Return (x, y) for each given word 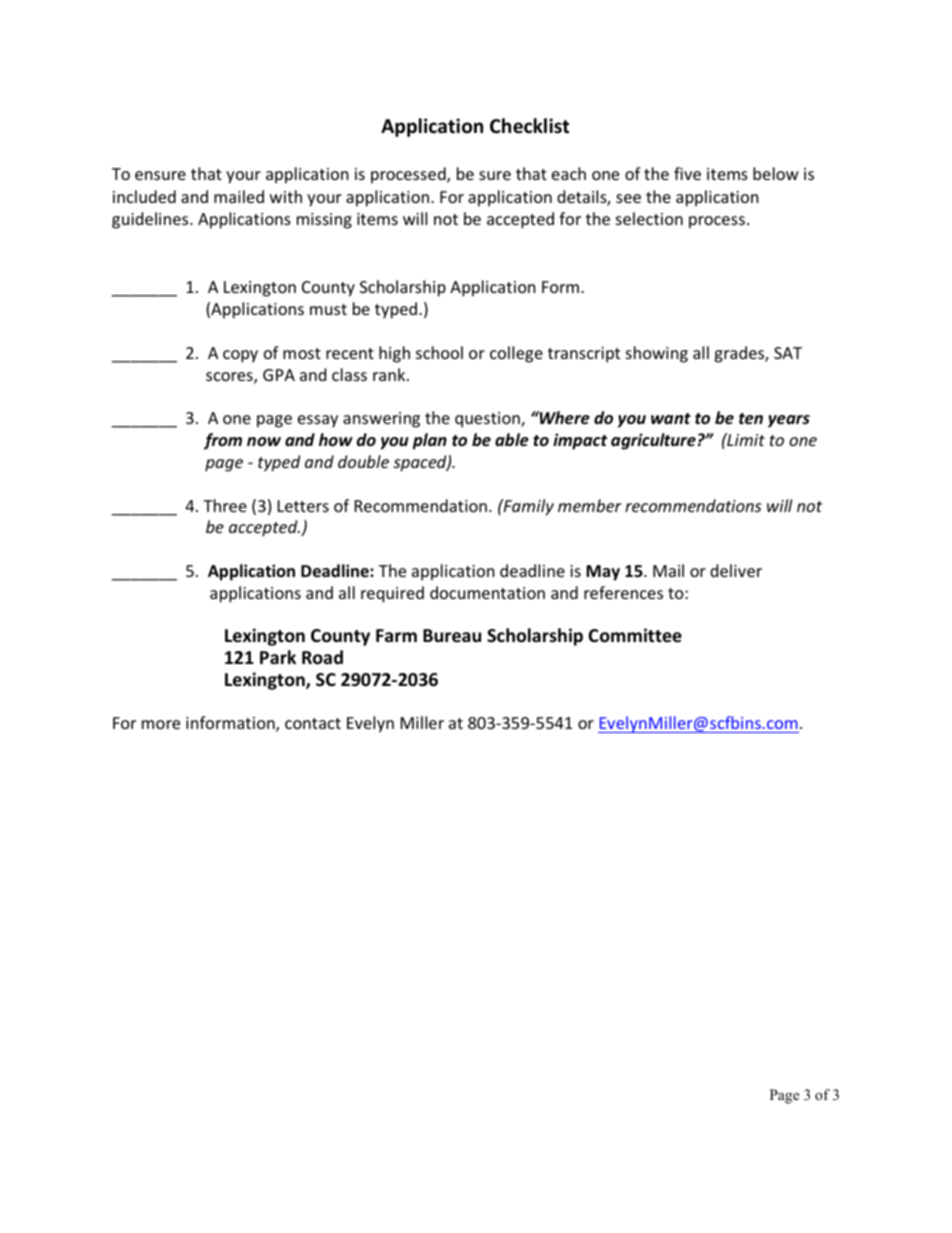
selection (649, 218)
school (439, 352)
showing (657, 354)
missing (324, 221)
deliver (736, 570)
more (161, 724)
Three (225, 505)
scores (230, 378)
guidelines (151, 220)
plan (429, 441)
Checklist (529, 126)
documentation (487, 592)
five (687, 173)
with (286, 196)
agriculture (653, 441)
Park (278, 657)
